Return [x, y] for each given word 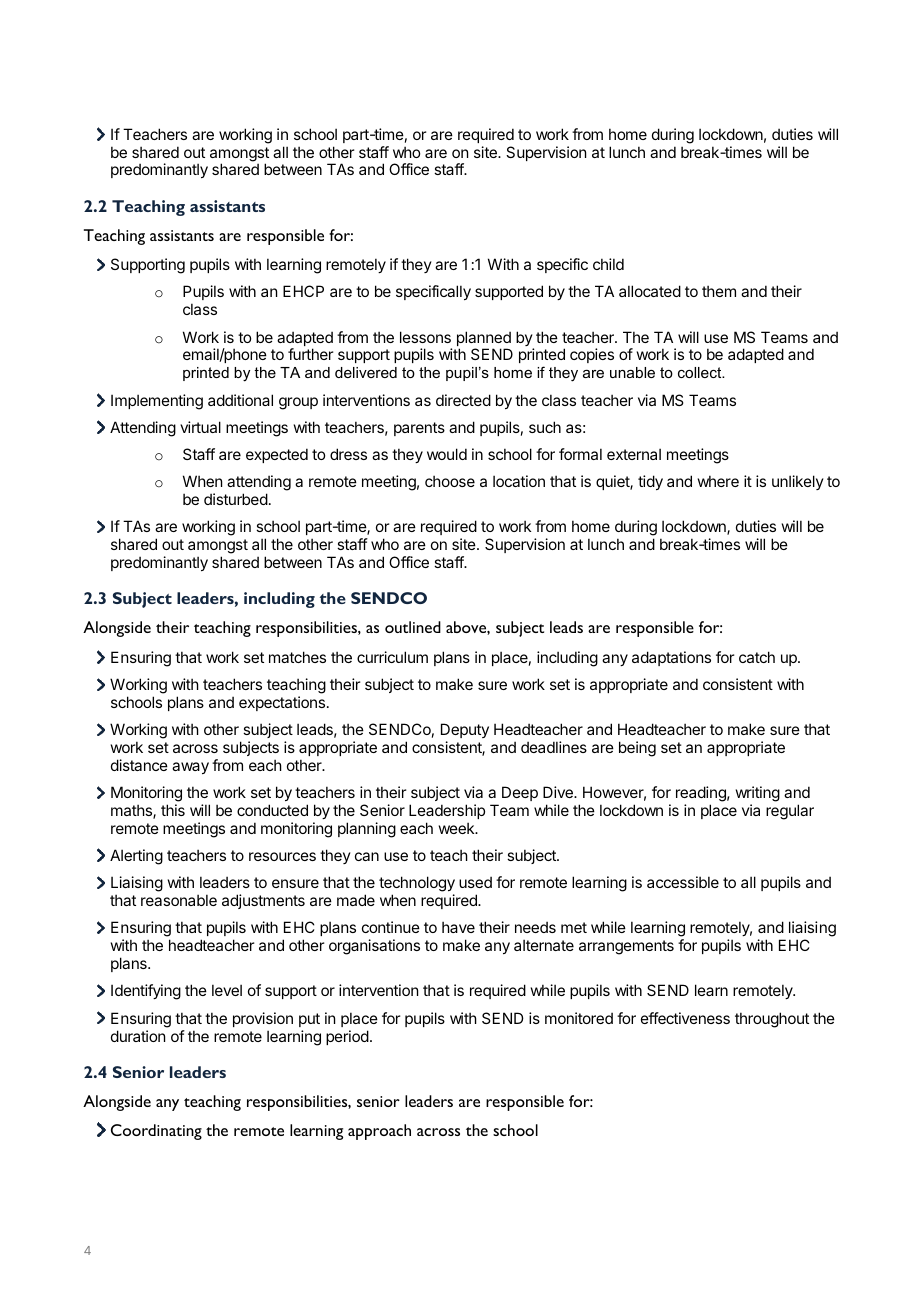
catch [757, 657]
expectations [282, 703]
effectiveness [685, 1018]
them [719, 291]
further [310, 354]
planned [484, 340]
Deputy [465, 730]
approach [379, 1132]
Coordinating [156, 1132]
